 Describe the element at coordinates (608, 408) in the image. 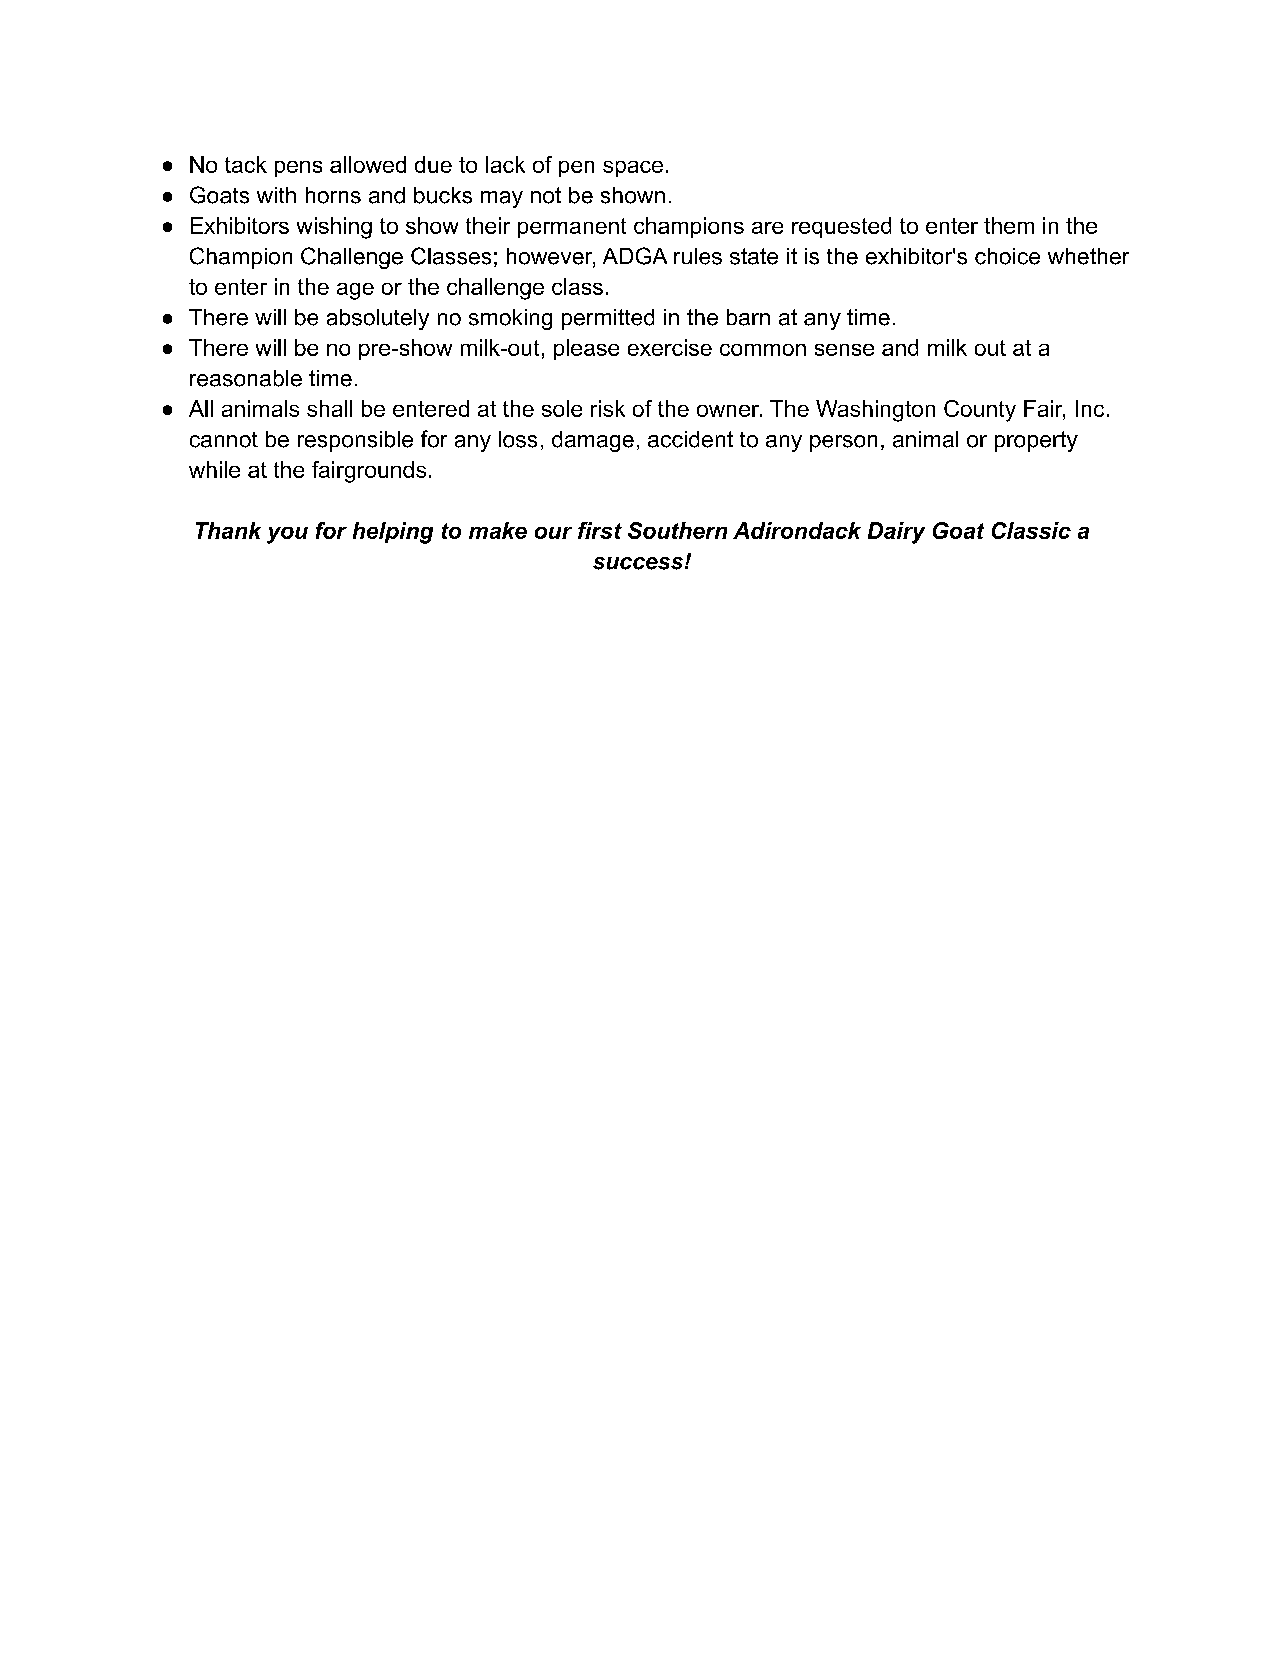

I see `risk` at that location.
